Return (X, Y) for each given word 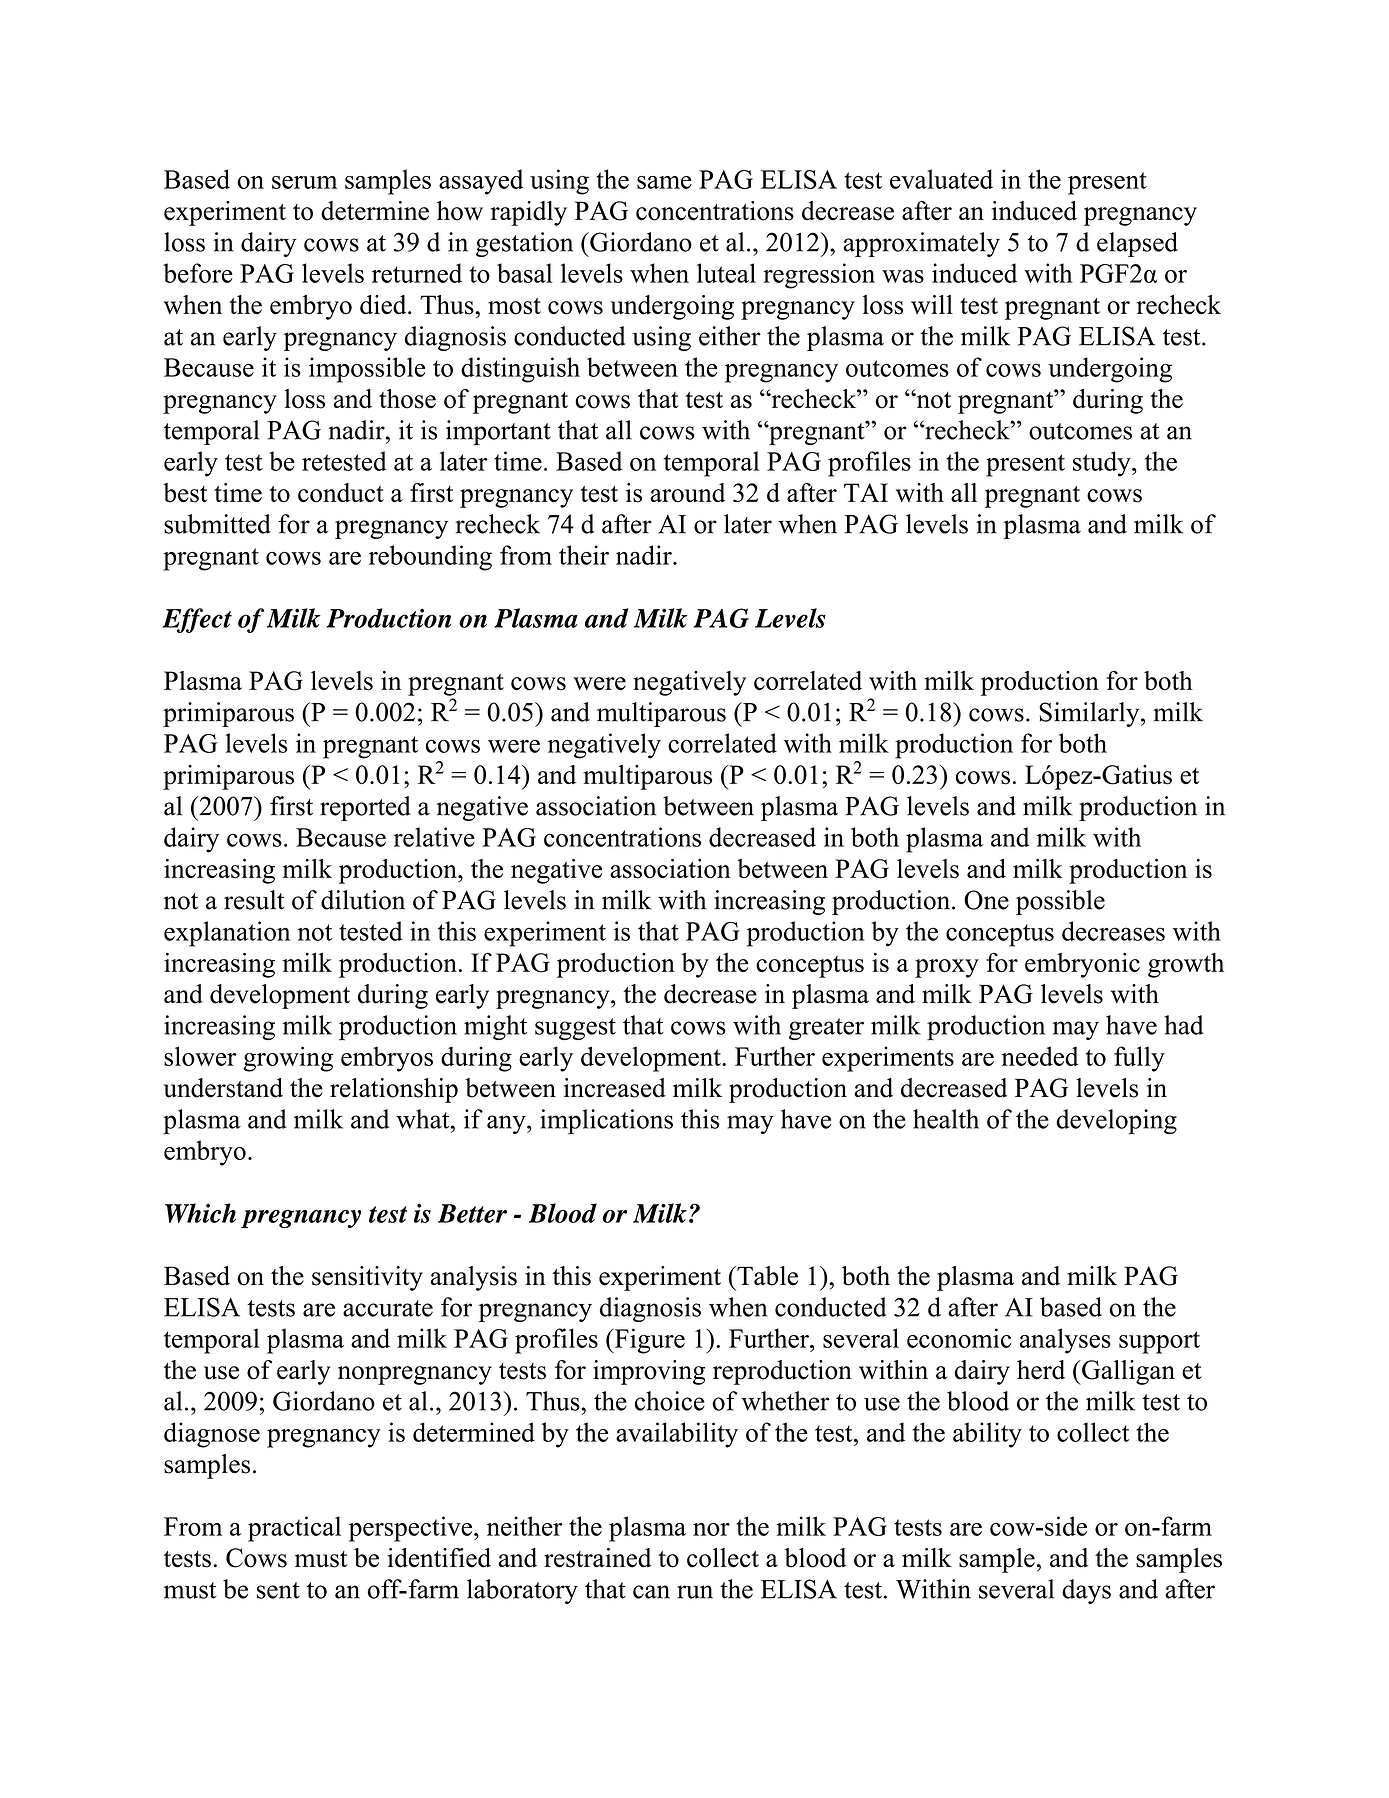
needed (1040, 1056)
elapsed (1137, 244)
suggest (575, 1029)
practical (294, 1529)
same (664, 182)
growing (288, 1059)
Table (766, 1276)
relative (434, 837)
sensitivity (367, 1278)
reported (365, 808)
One (986, 900)
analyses (1065, 1341)
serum (304, 182)
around (687, 493)
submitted (217, 524)
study (1103, 464)
